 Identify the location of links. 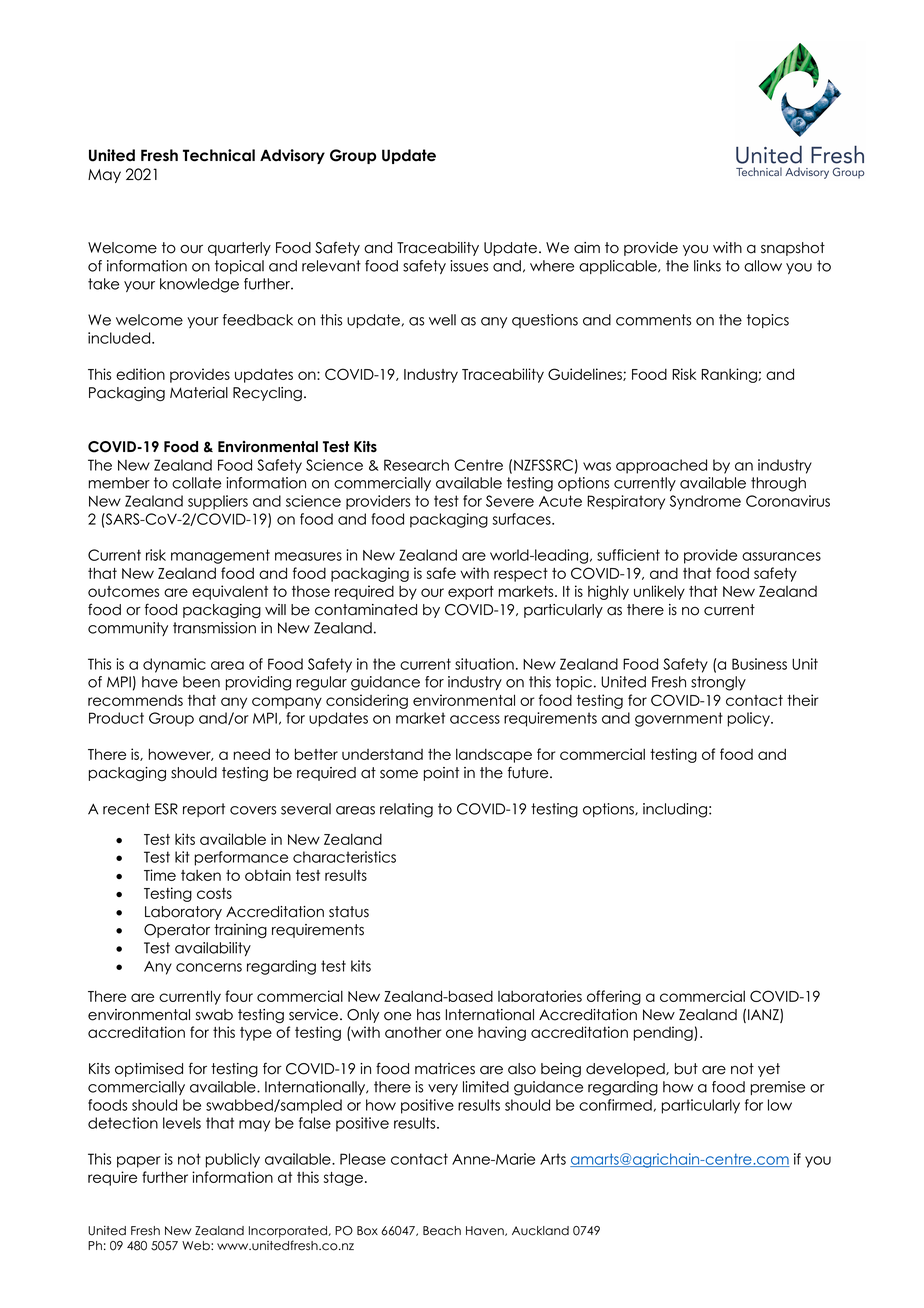
(707, 266).
